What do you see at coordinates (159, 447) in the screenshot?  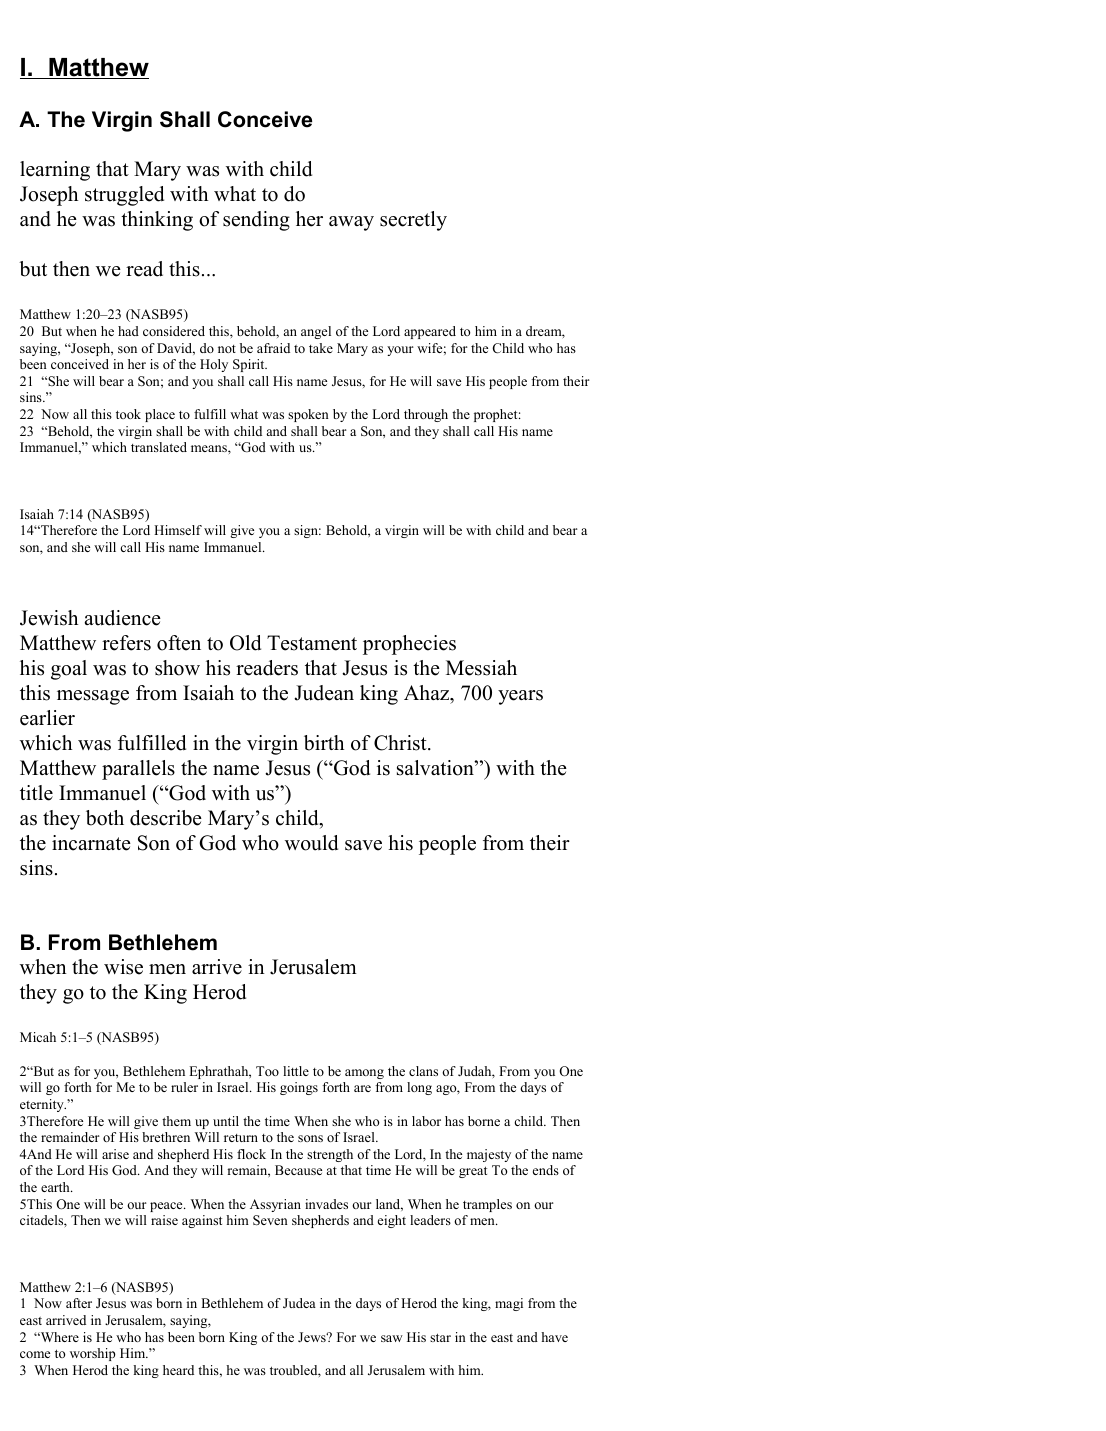 I see `translated` at bounding box center [159, 447].
